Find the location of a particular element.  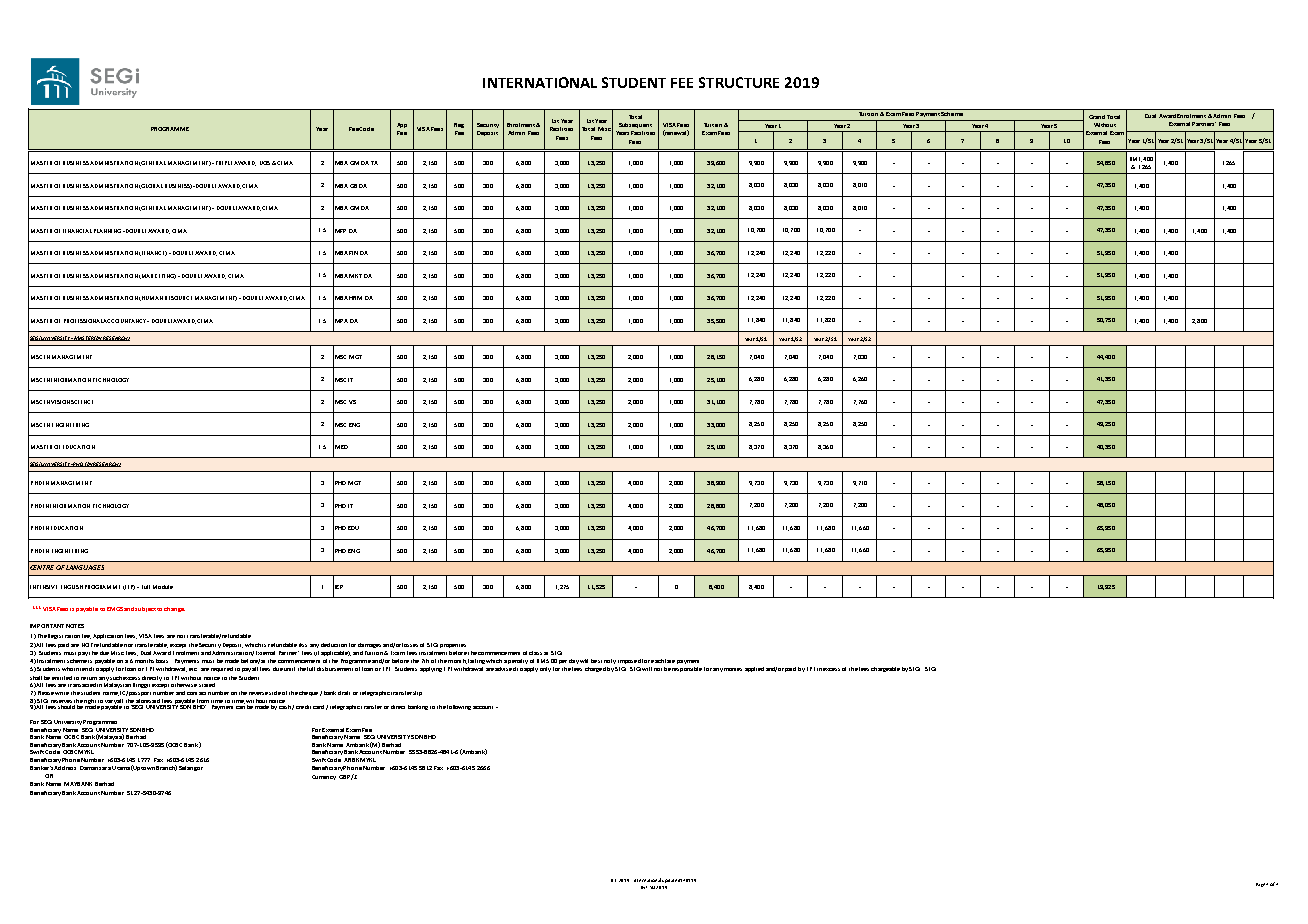

updated is located at coordinates (671, 881).
